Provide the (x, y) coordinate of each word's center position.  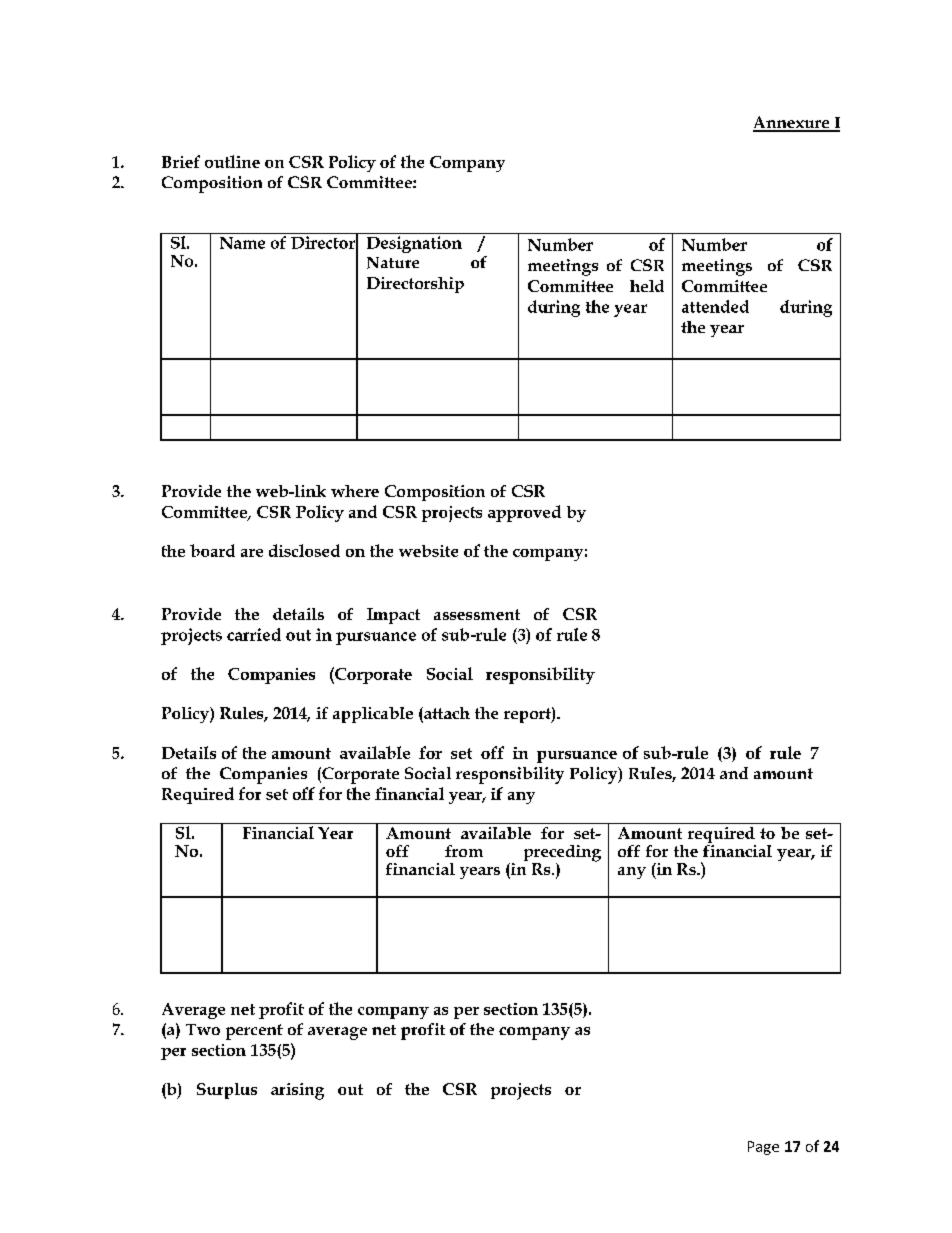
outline (232, 161)
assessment (477, 614)
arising (297, 1091)
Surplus (227, 1091)
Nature (393, 263)
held (647, 286)
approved (524, 513)
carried (254, 634)
